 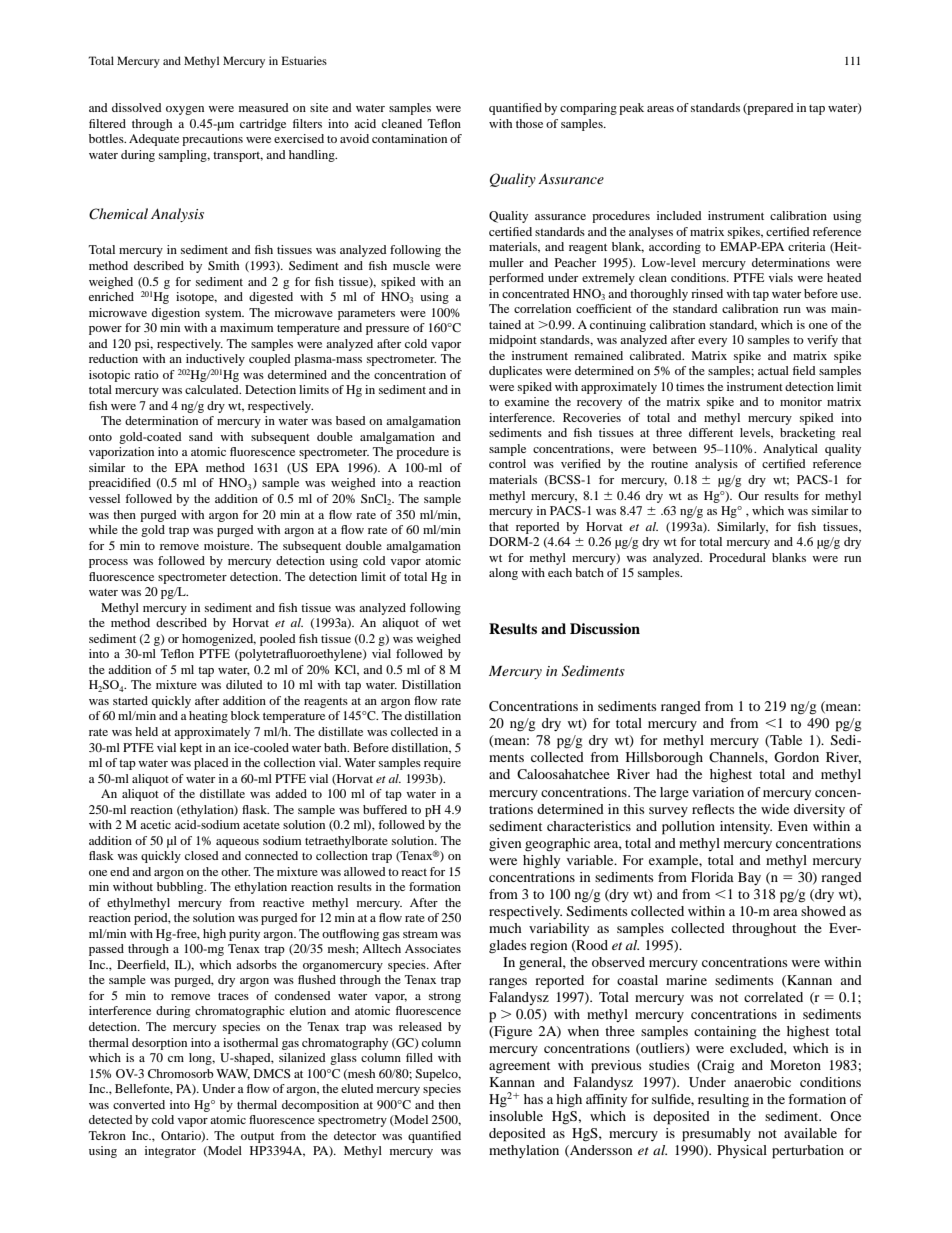 What do you see at coordinates (451, 623) in the document?
I see `wet` at bounding box center [451, 623].
